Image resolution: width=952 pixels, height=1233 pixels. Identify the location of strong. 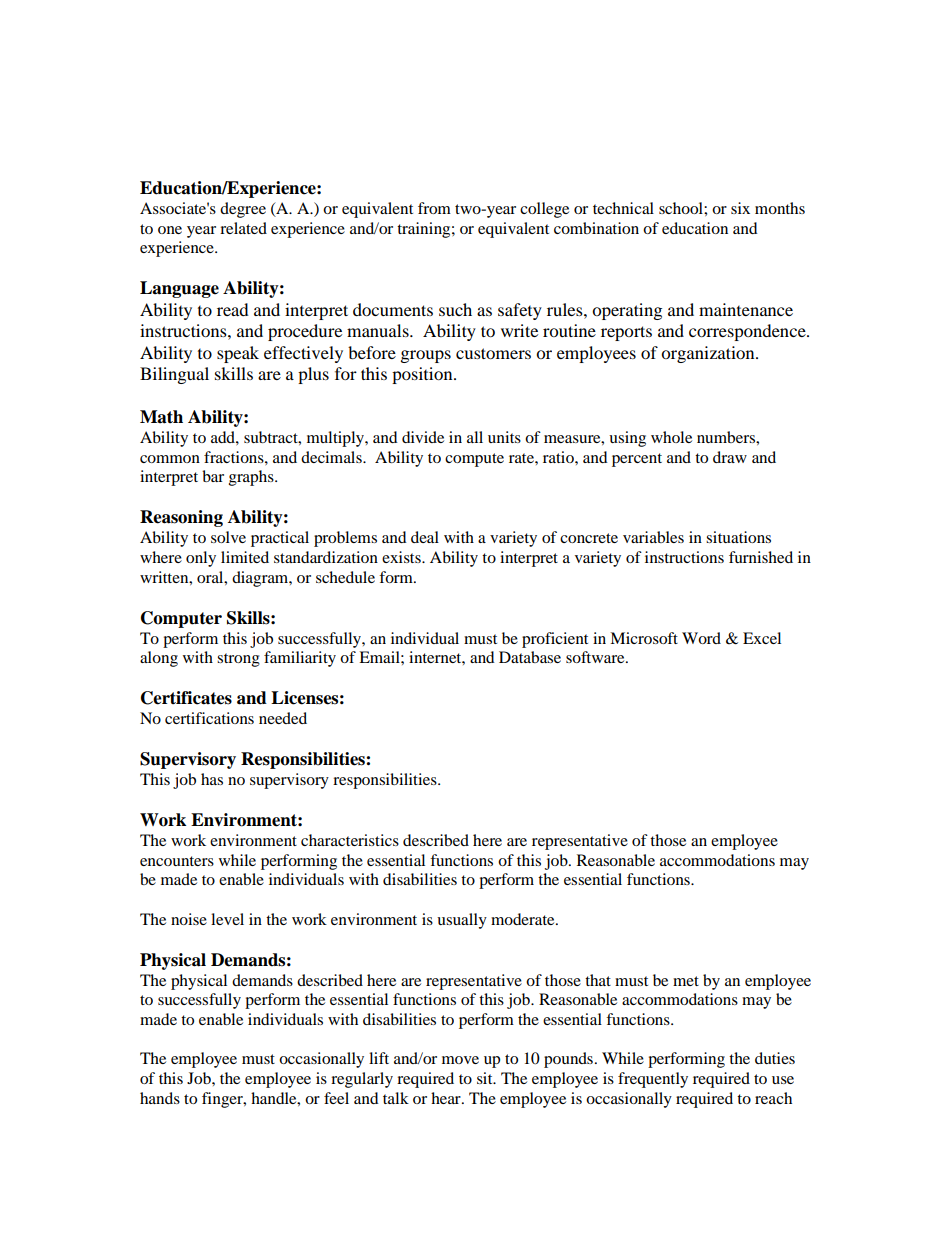
(238, 660).
